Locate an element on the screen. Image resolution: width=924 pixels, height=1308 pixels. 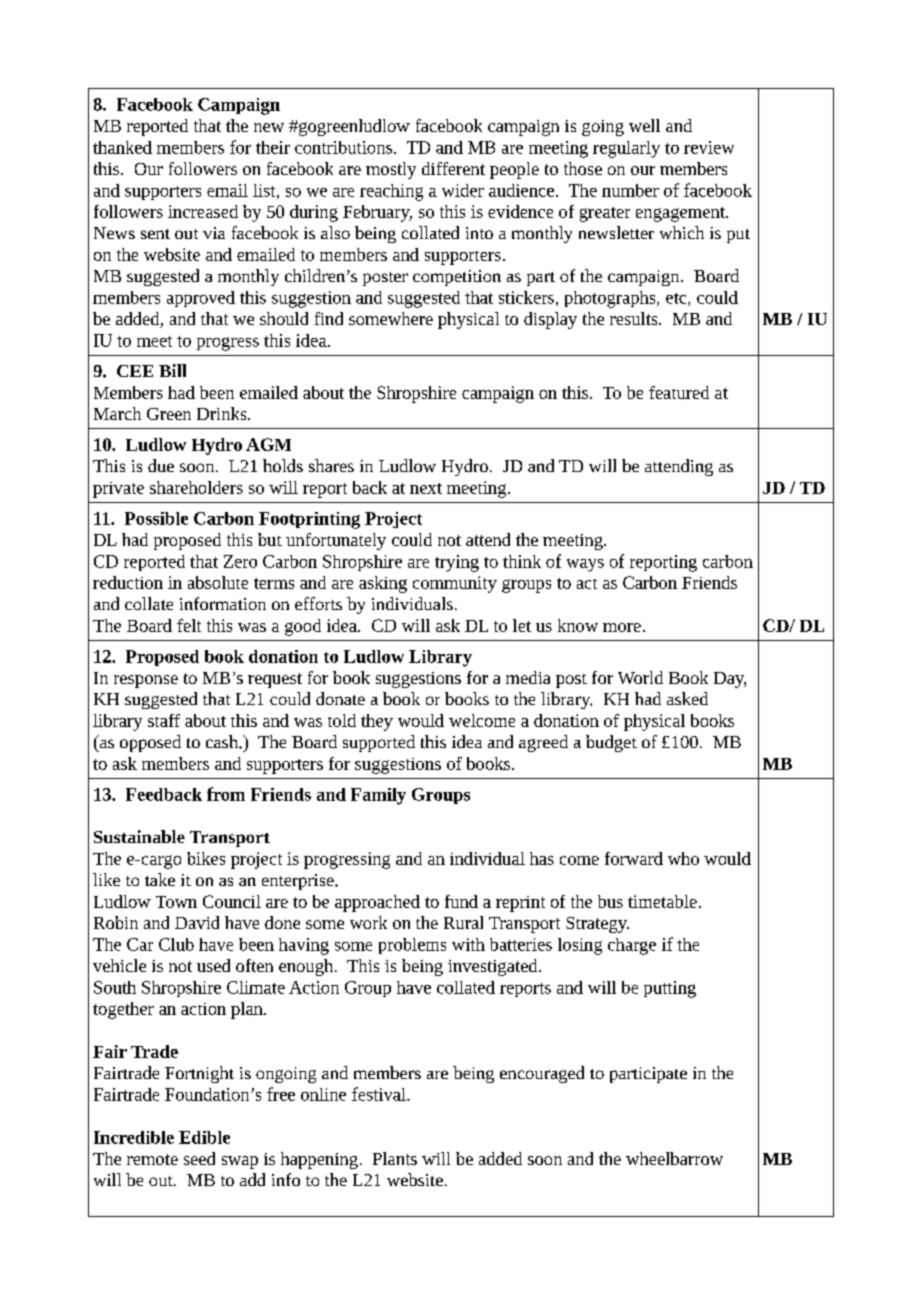
regularly is located at coordinates (626, 149).
